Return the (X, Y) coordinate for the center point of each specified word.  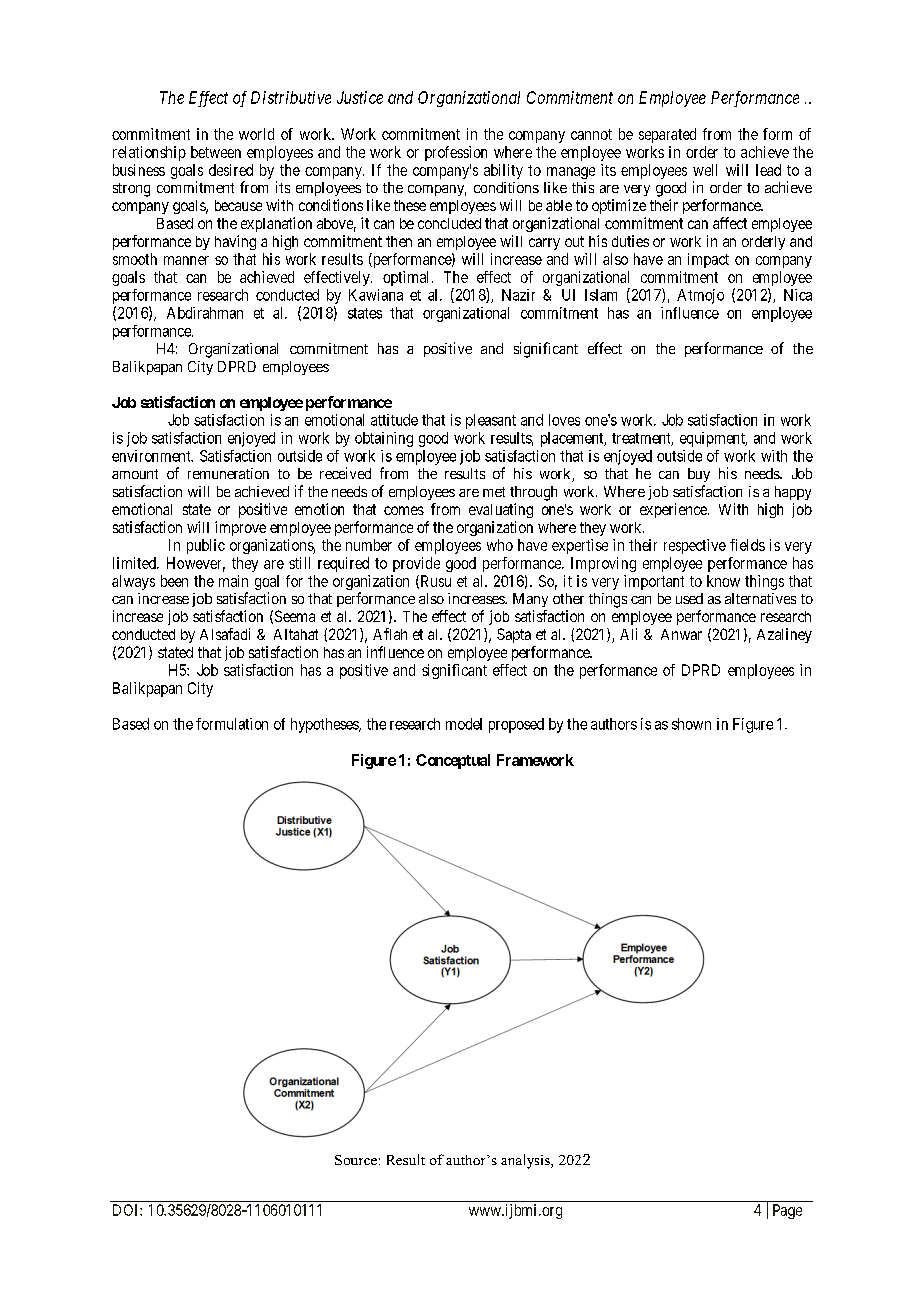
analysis (526, 1161)
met (494, 492)
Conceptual (453, 761)
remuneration (228, 473)
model (464, 724)
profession (456, 153)
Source (356, 1160)
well (705, 170)
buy (699, 475)
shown (691, 724)
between (216, 152)
